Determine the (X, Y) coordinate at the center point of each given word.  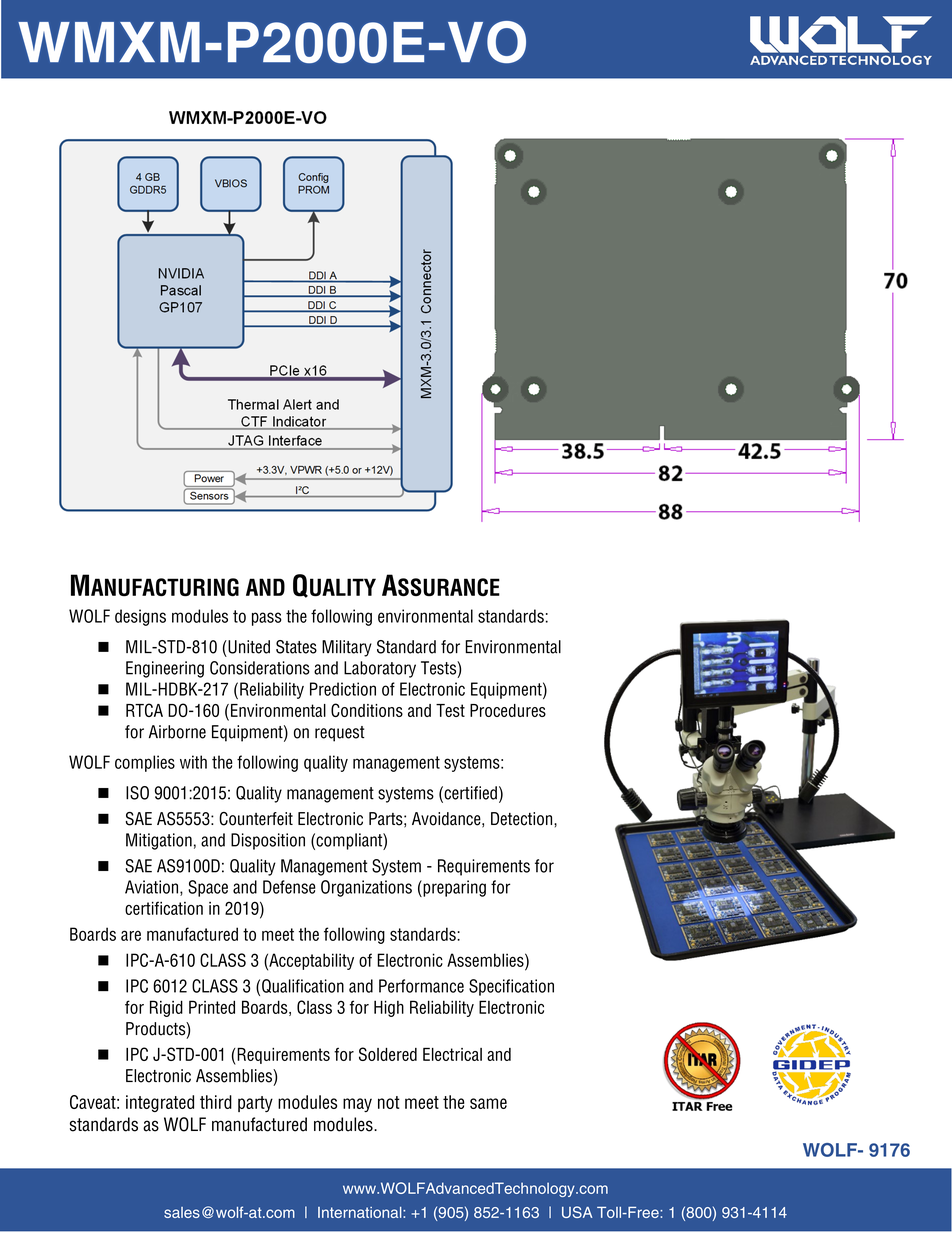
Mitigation (159, 841)
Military (347, 648)
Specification (511, 987)
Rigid (166, 1008)
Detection (523, 819)
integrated (160, 1103)
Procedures (508, 710)
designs (140, 617)
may (357, 1105)
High (389, 1008)
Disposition (268, 841)
